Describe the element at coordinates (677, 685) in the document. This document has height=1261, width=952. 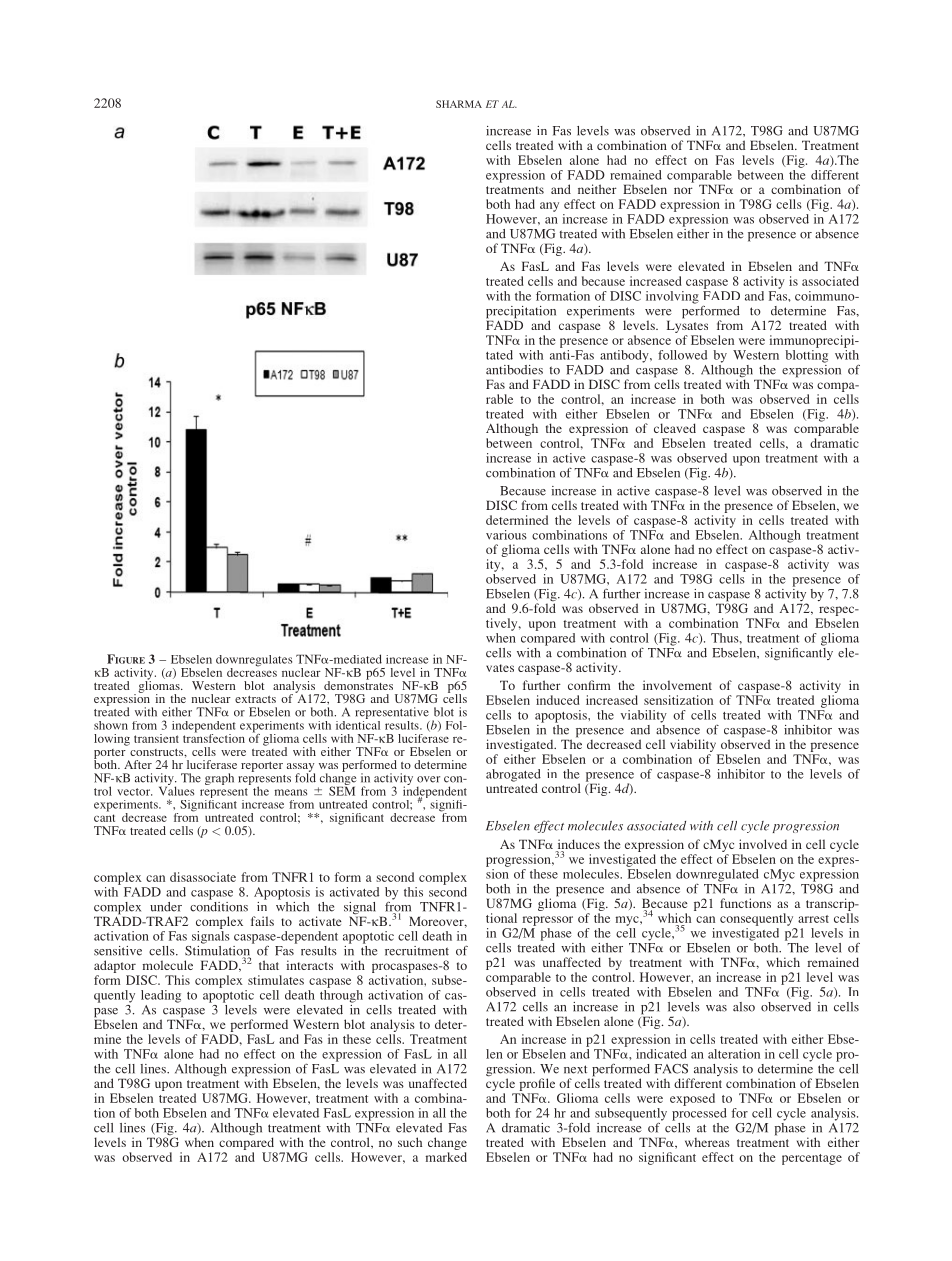
I see `involvement` at that location.
